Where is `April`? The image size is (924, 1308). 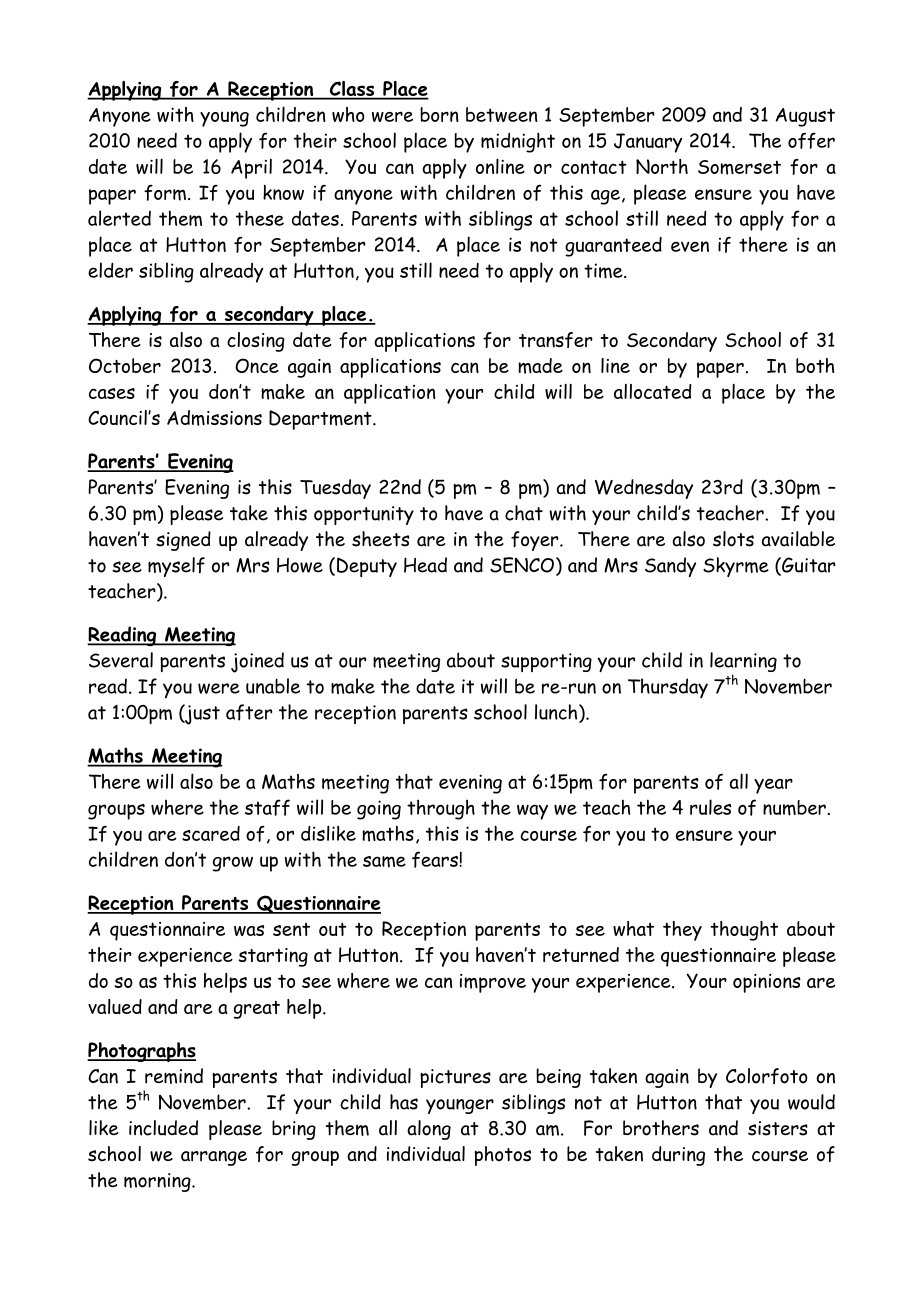
April is located at coordinates (251, 169).
